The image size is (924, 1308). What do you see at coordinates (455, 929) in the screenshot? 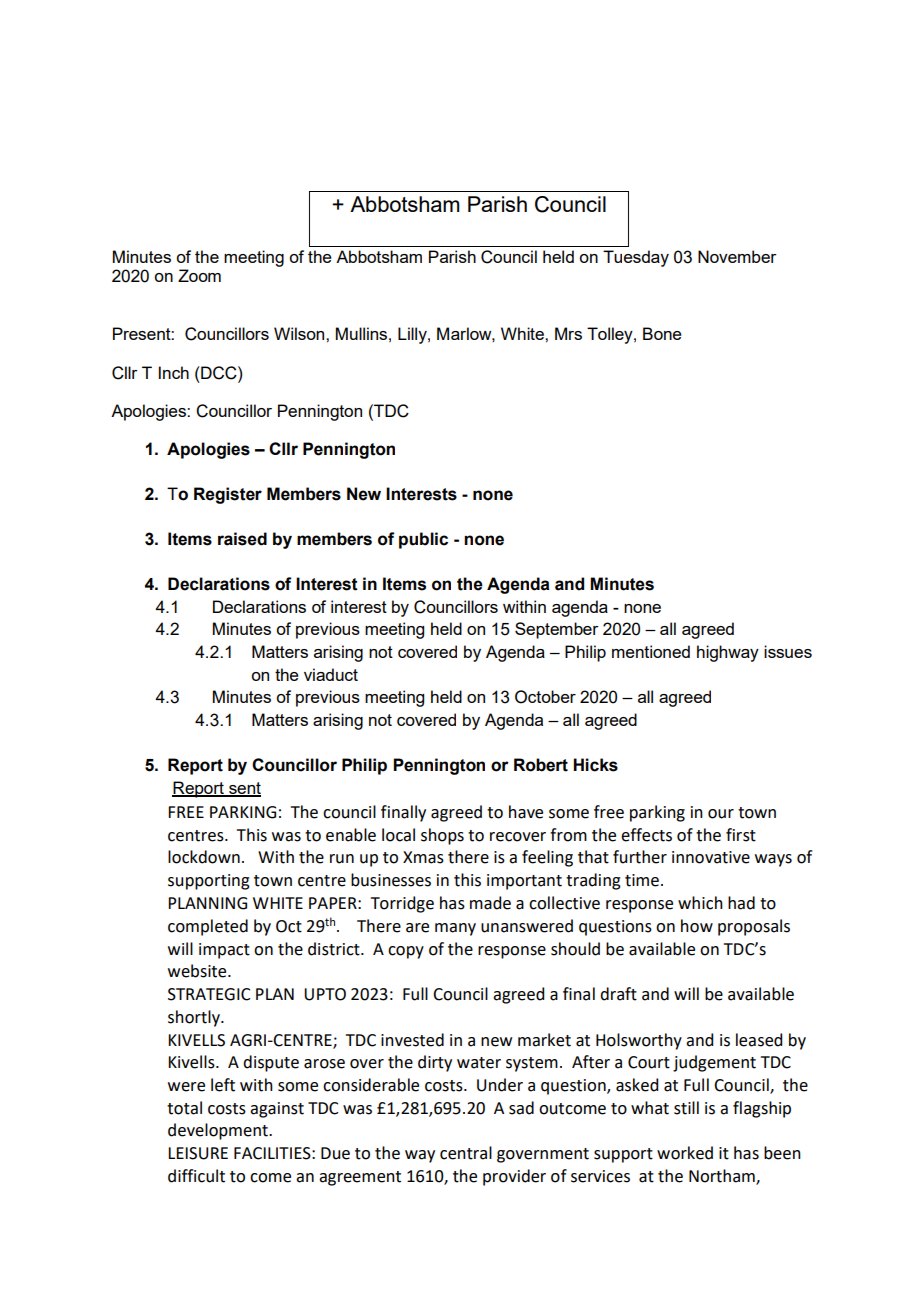
I see `many` at bounding box center [455, 929].
